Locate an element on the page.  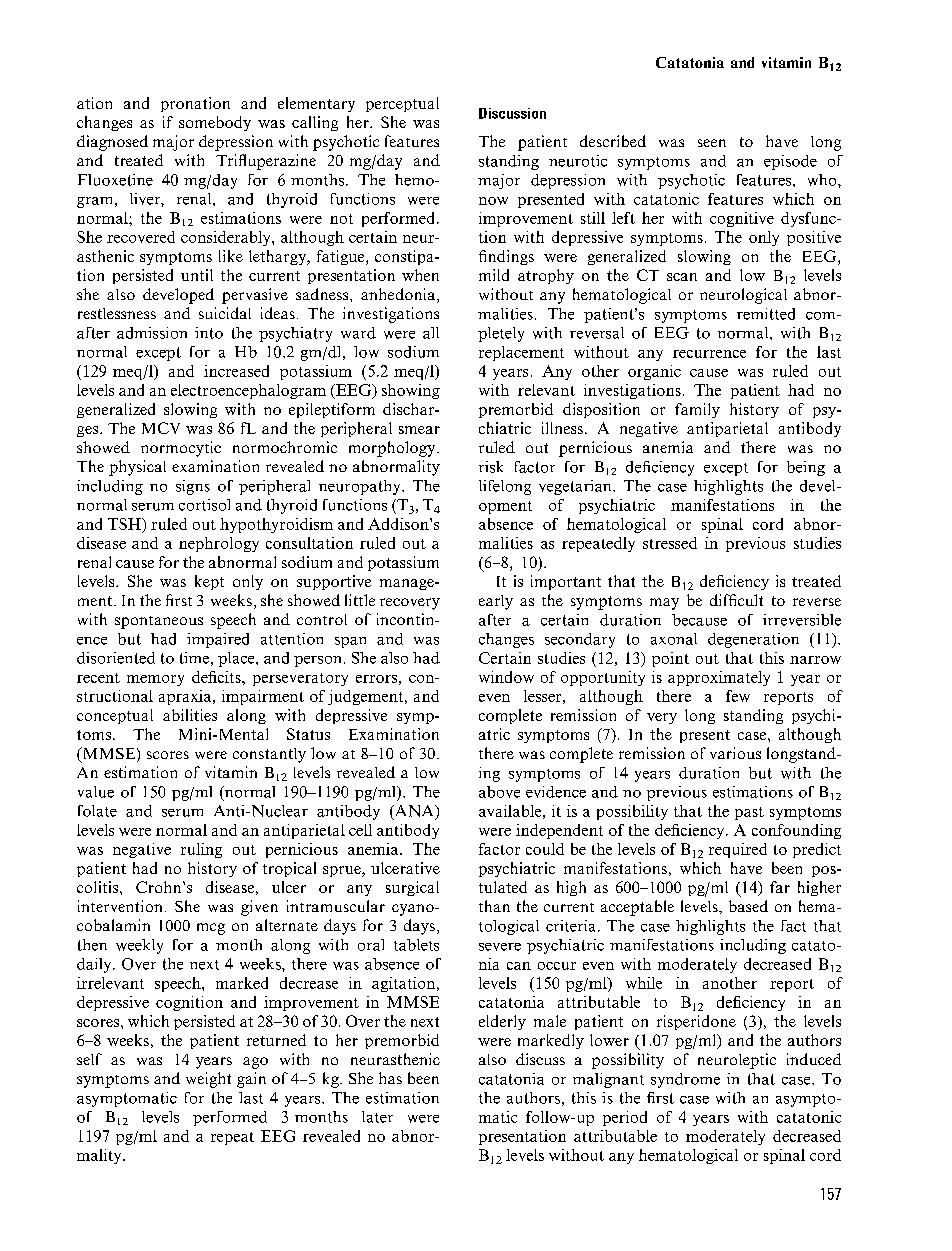
seen is located at coordinates (712, 143).
